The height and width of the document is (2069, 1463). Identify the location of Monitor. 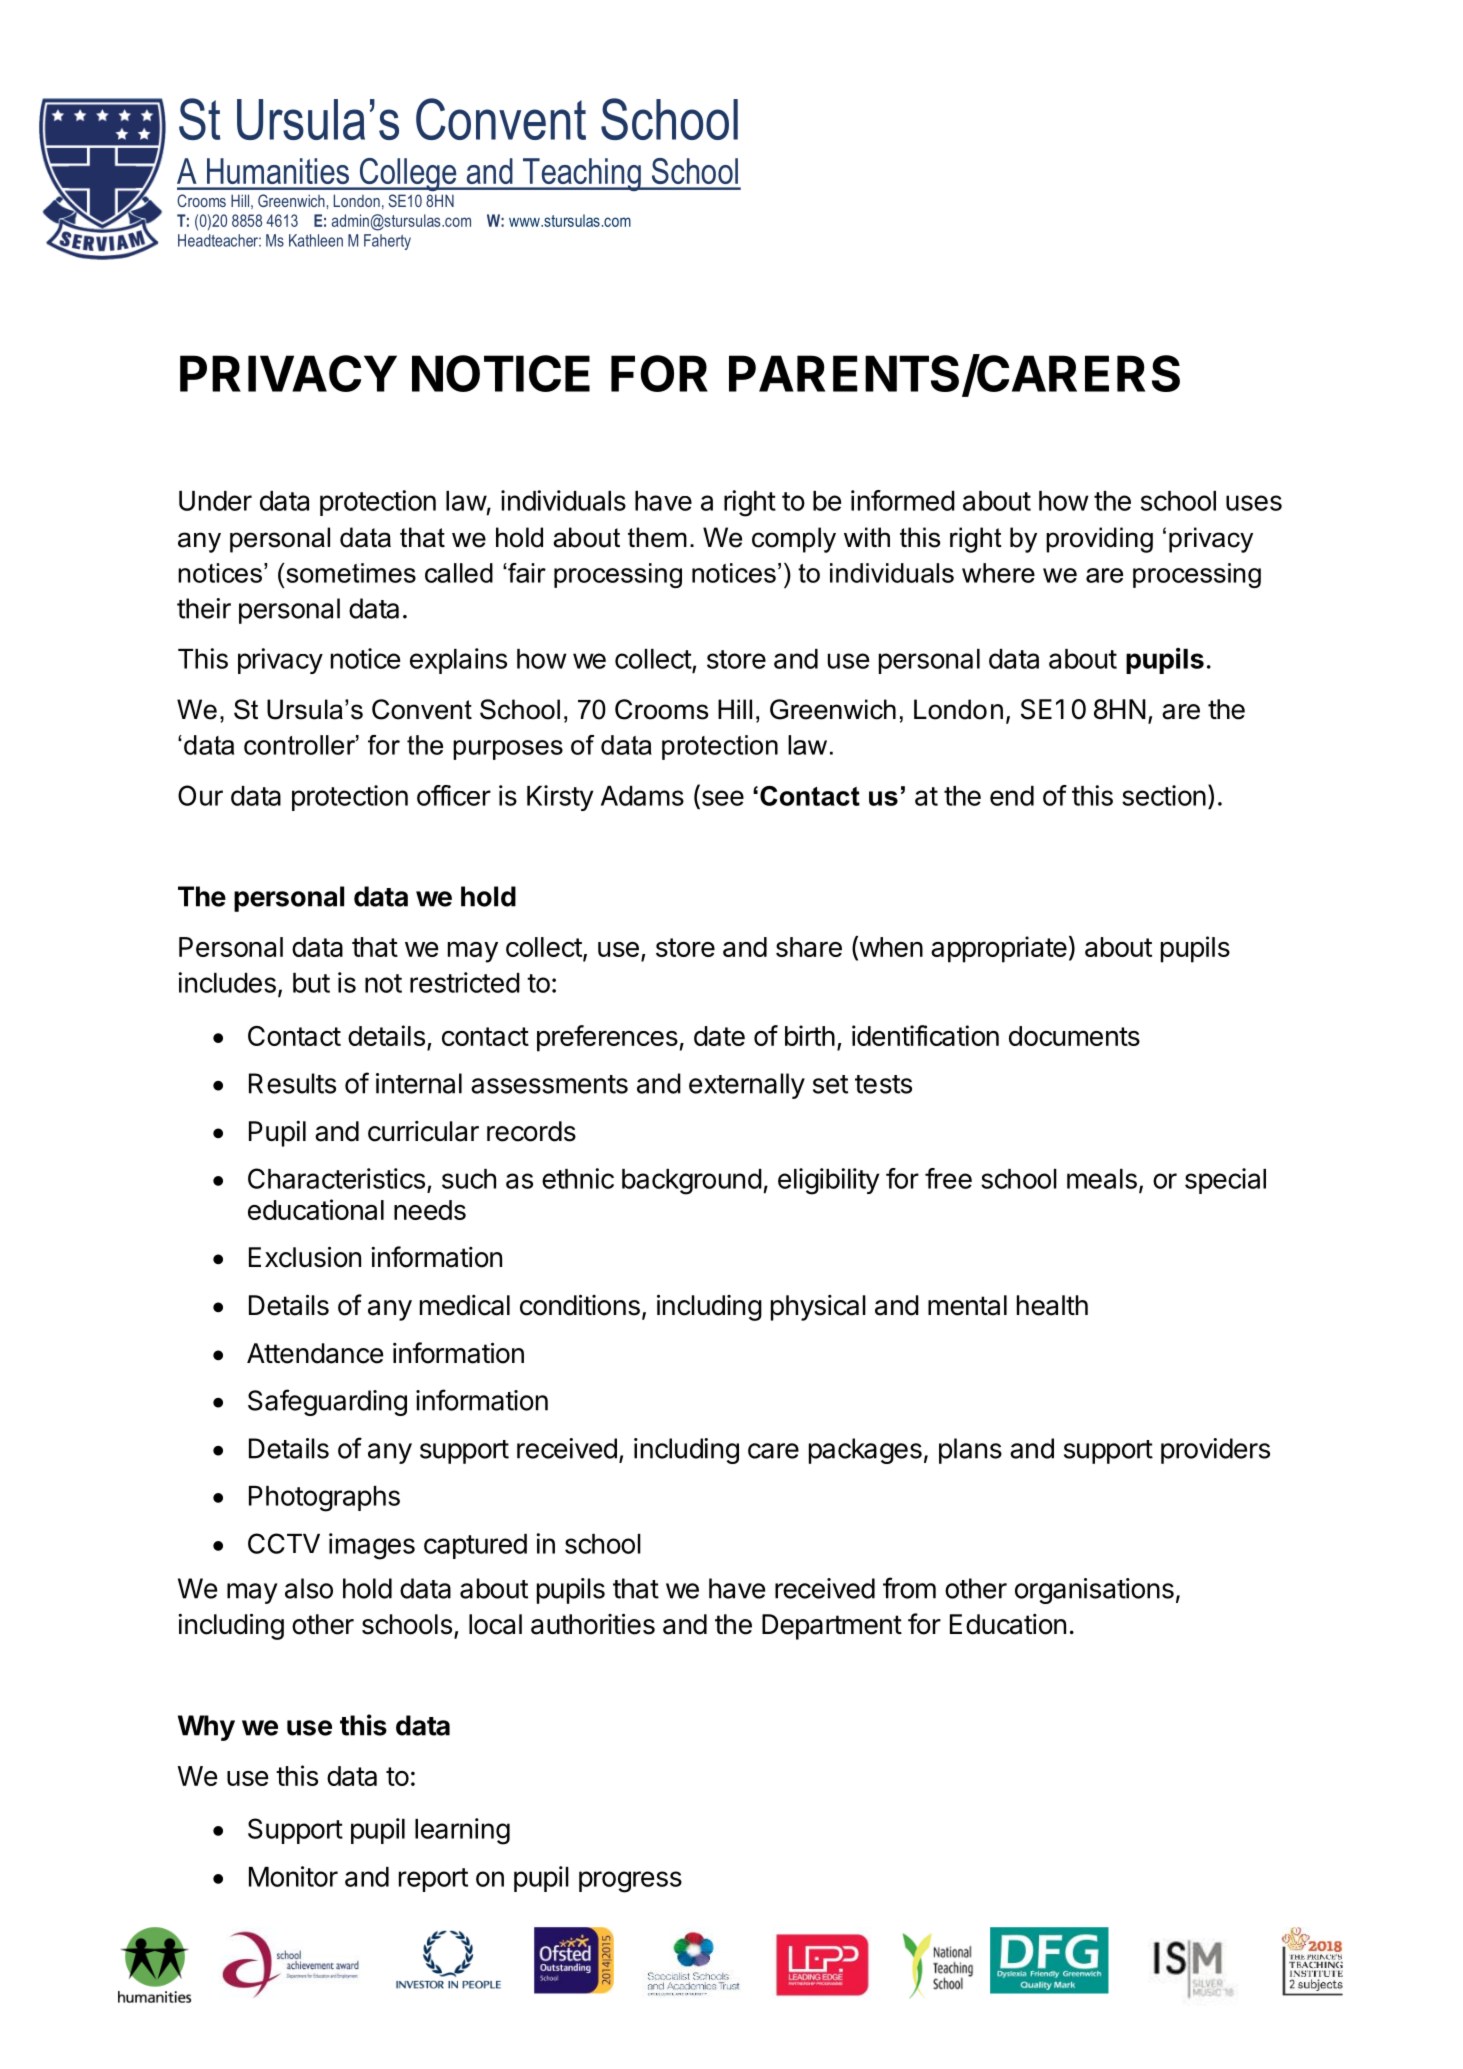
(293, 1876).
